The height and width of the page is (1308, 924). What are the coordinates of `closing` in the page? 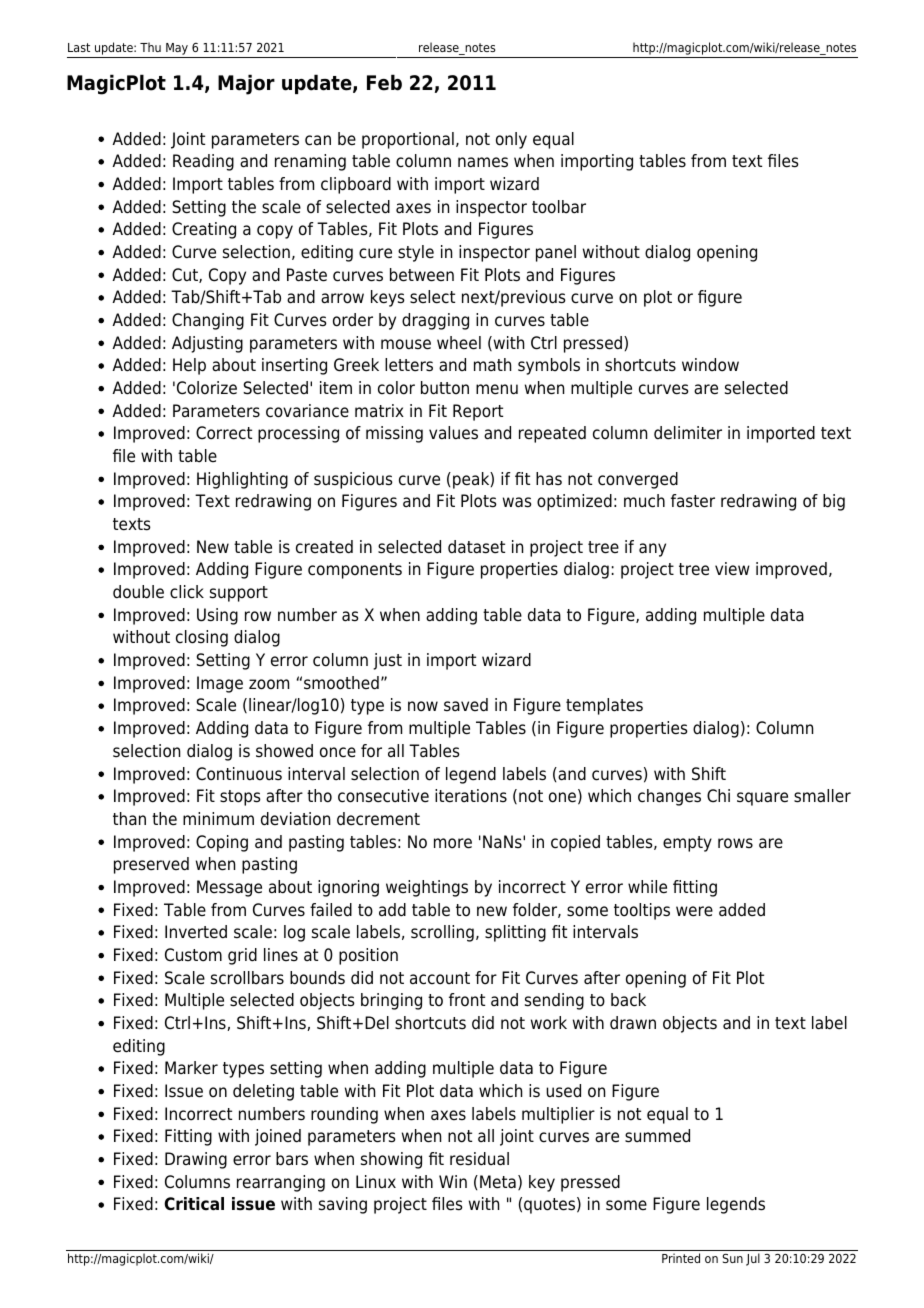 It's located at (202, 638).
